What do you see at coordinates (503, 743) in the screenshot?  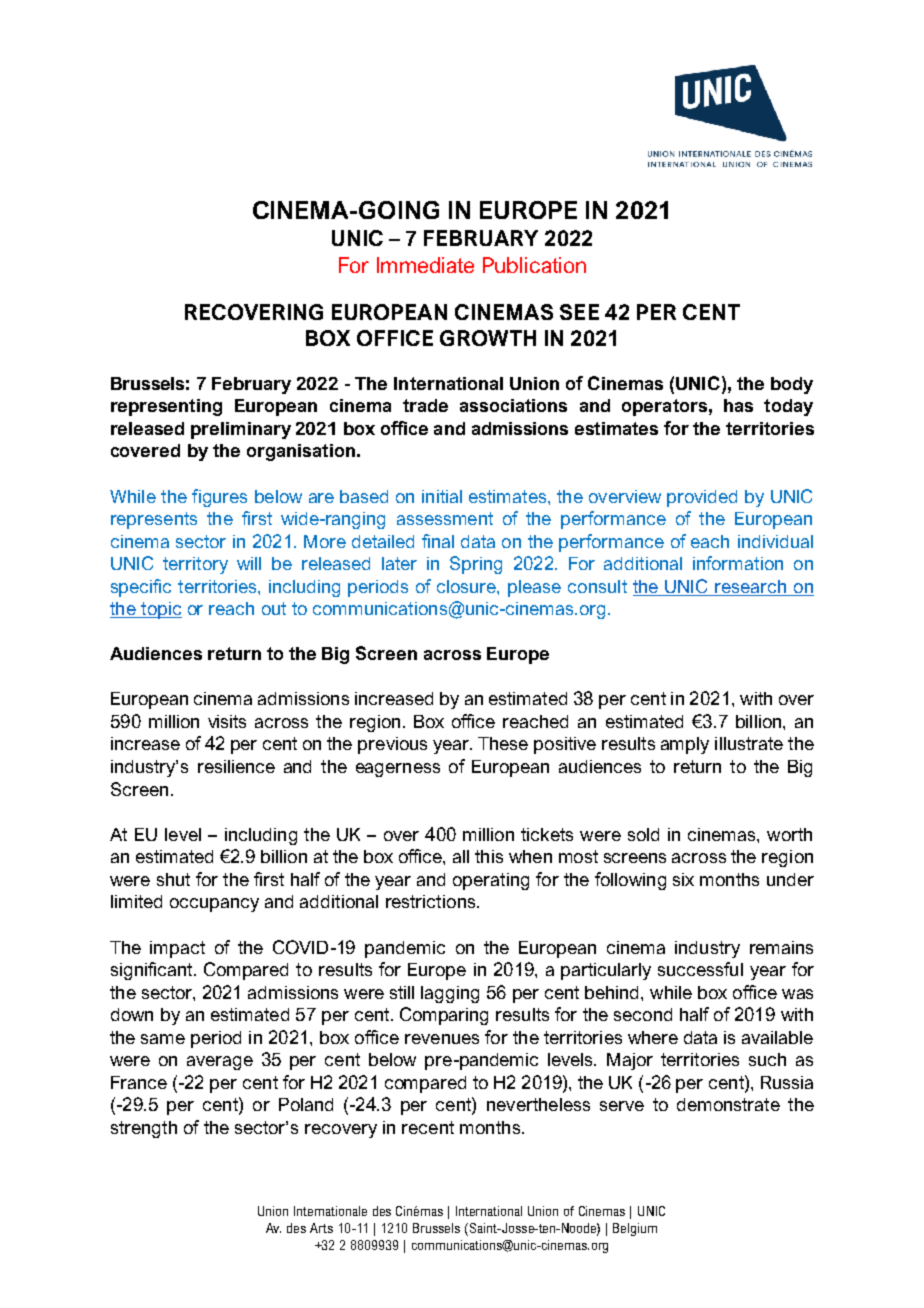 I see `These` at bounding box center [503, 743].
